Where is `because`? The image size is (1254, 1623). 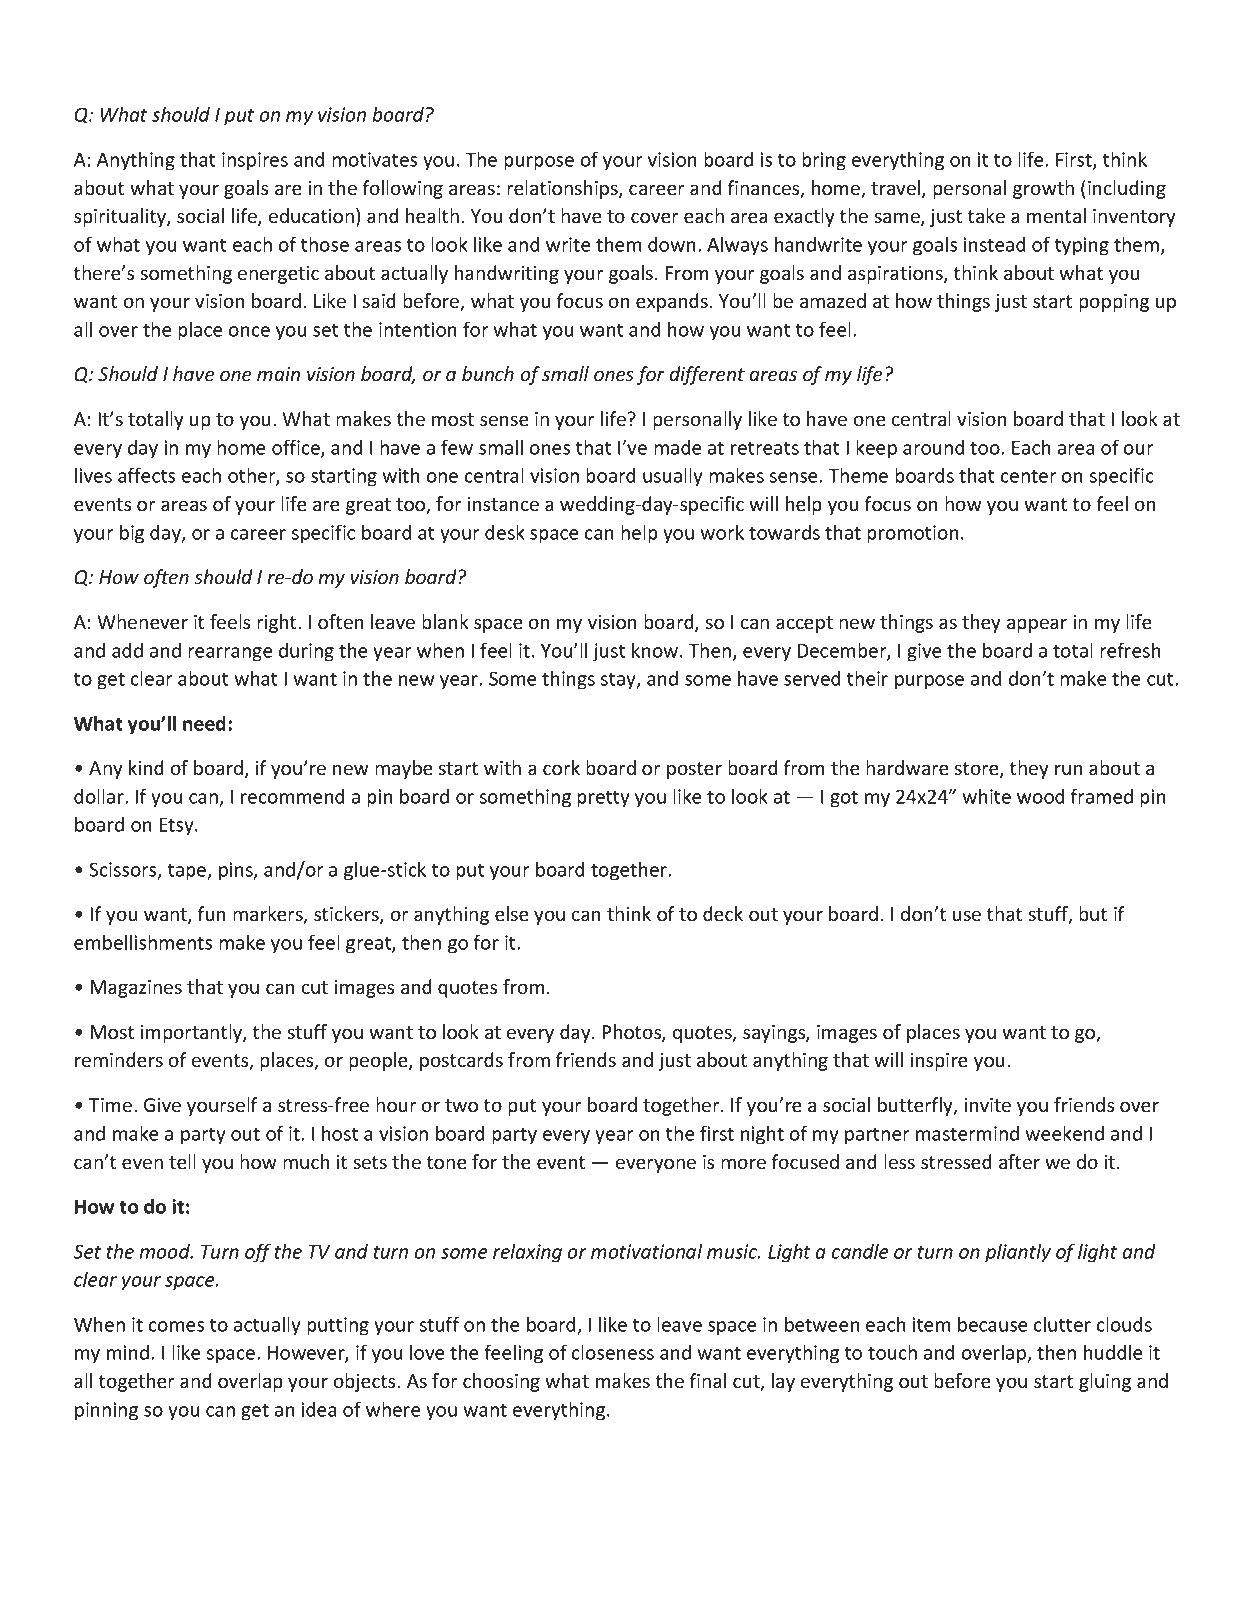 because is located at coordinates (993, 1324).
